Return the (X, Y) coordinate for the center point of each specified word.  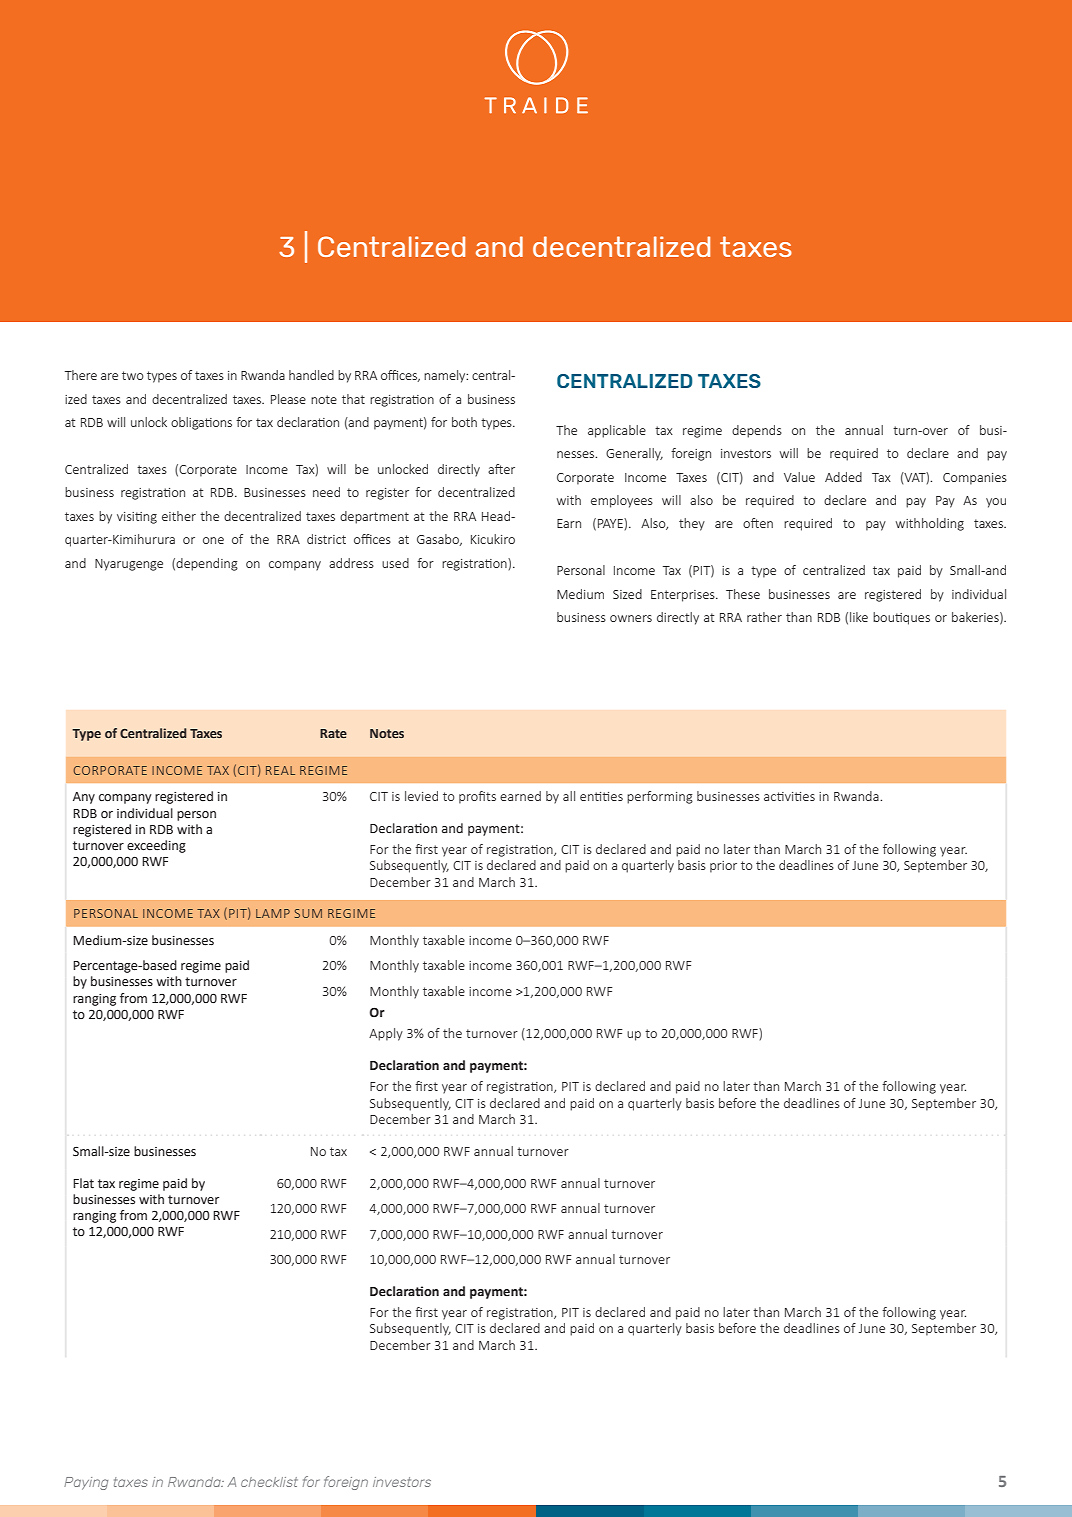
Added (843, 477)
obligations (201, 423)
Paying (86, 1483)
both (464, 422)
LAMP (273, 913)
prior (723, 867)
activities (789, 796)
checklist (269, 1482)
